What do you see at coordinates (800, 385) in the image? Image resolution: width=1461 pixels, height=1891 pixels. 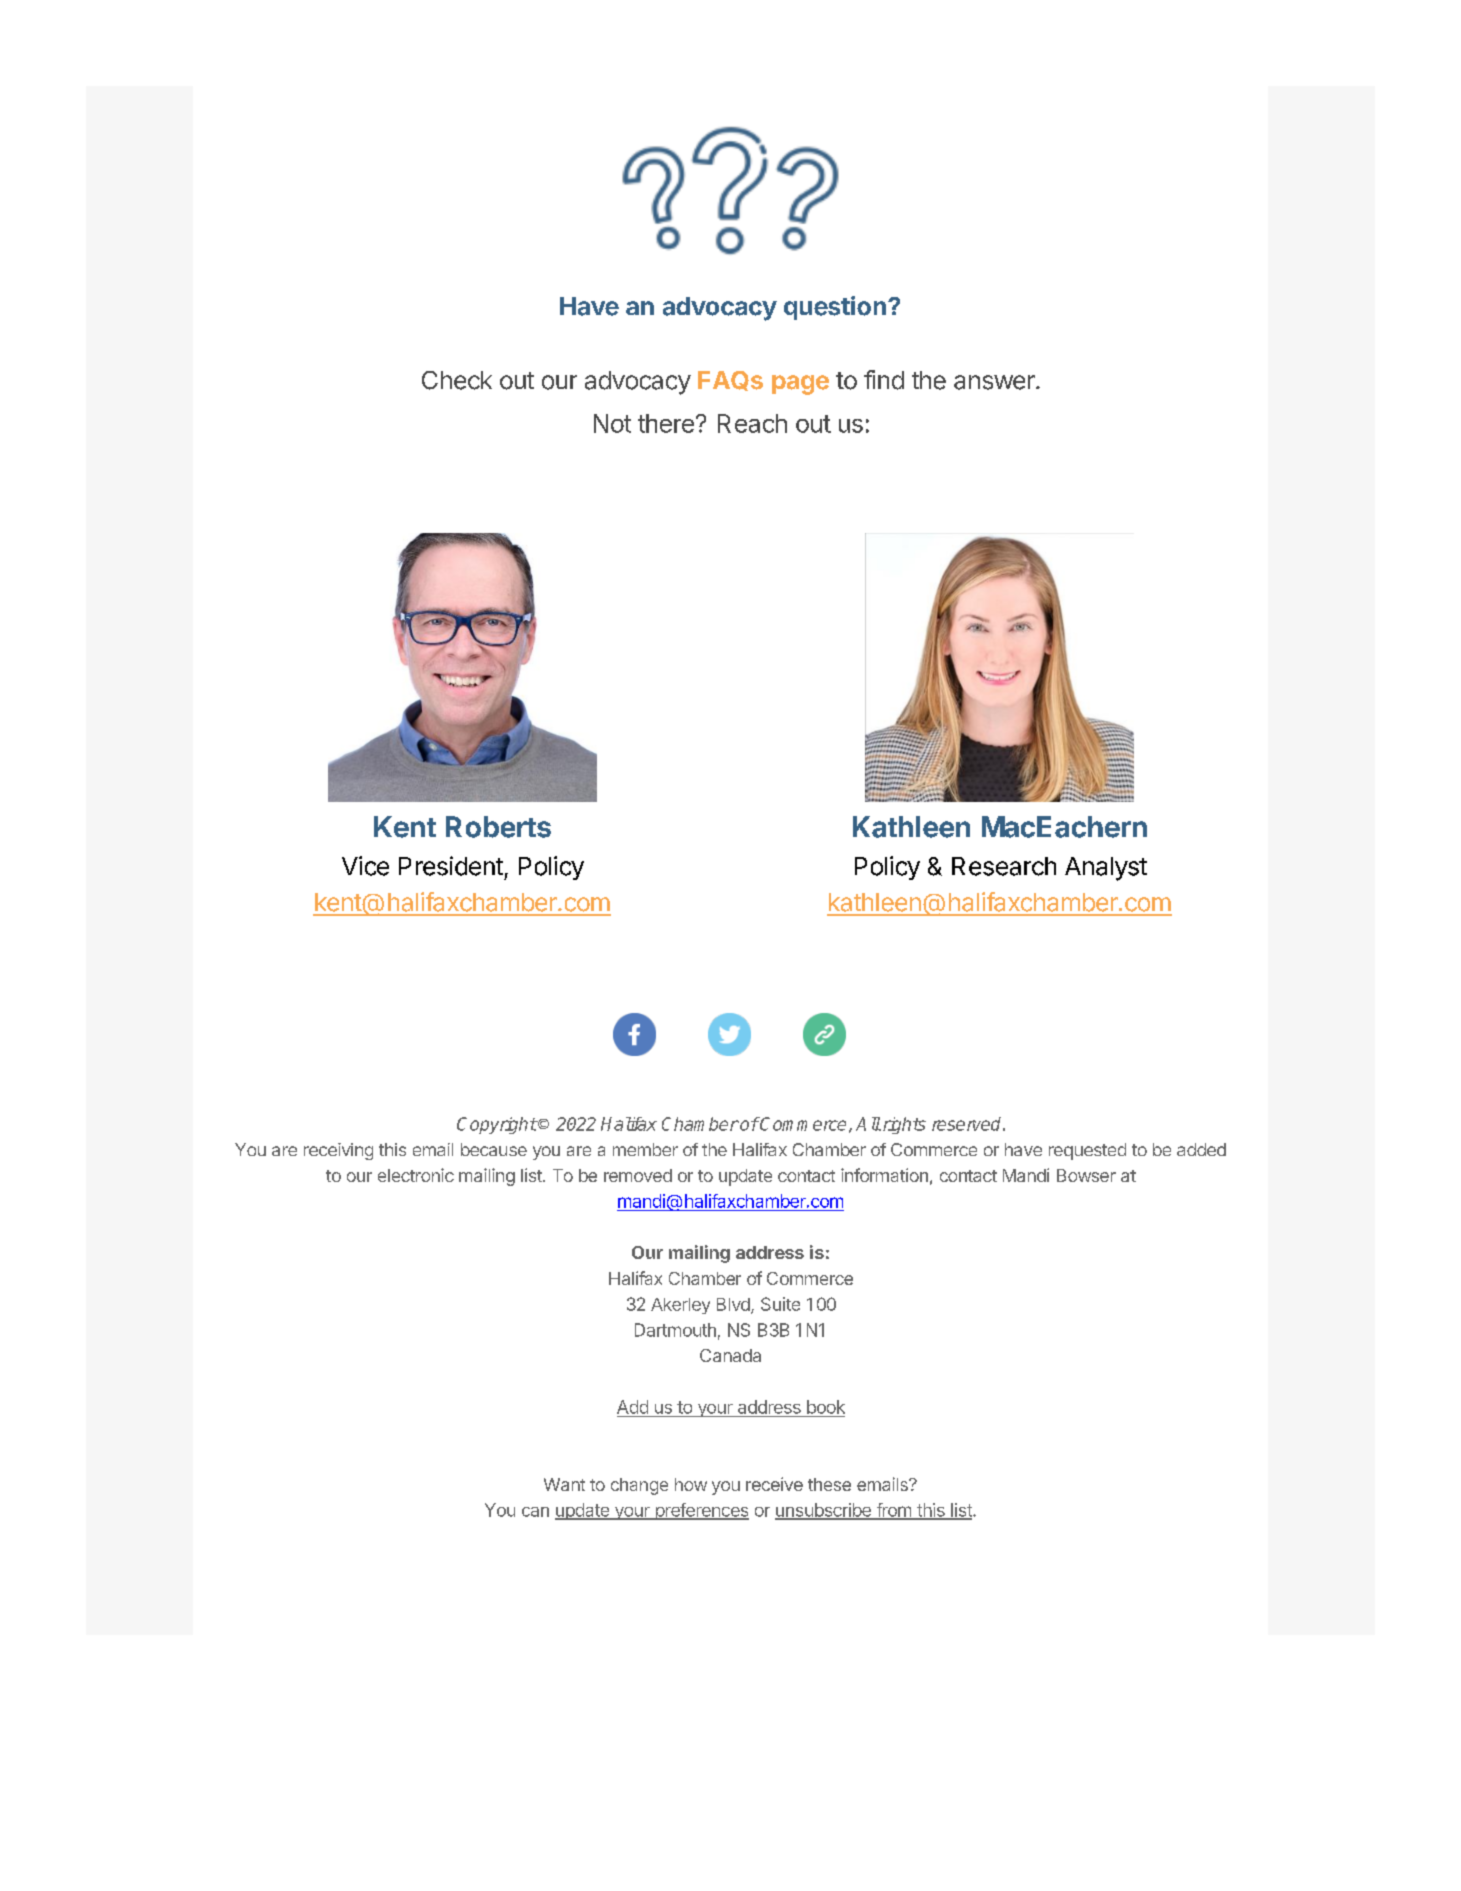 I see `page` at bounding box center [800, 385].
